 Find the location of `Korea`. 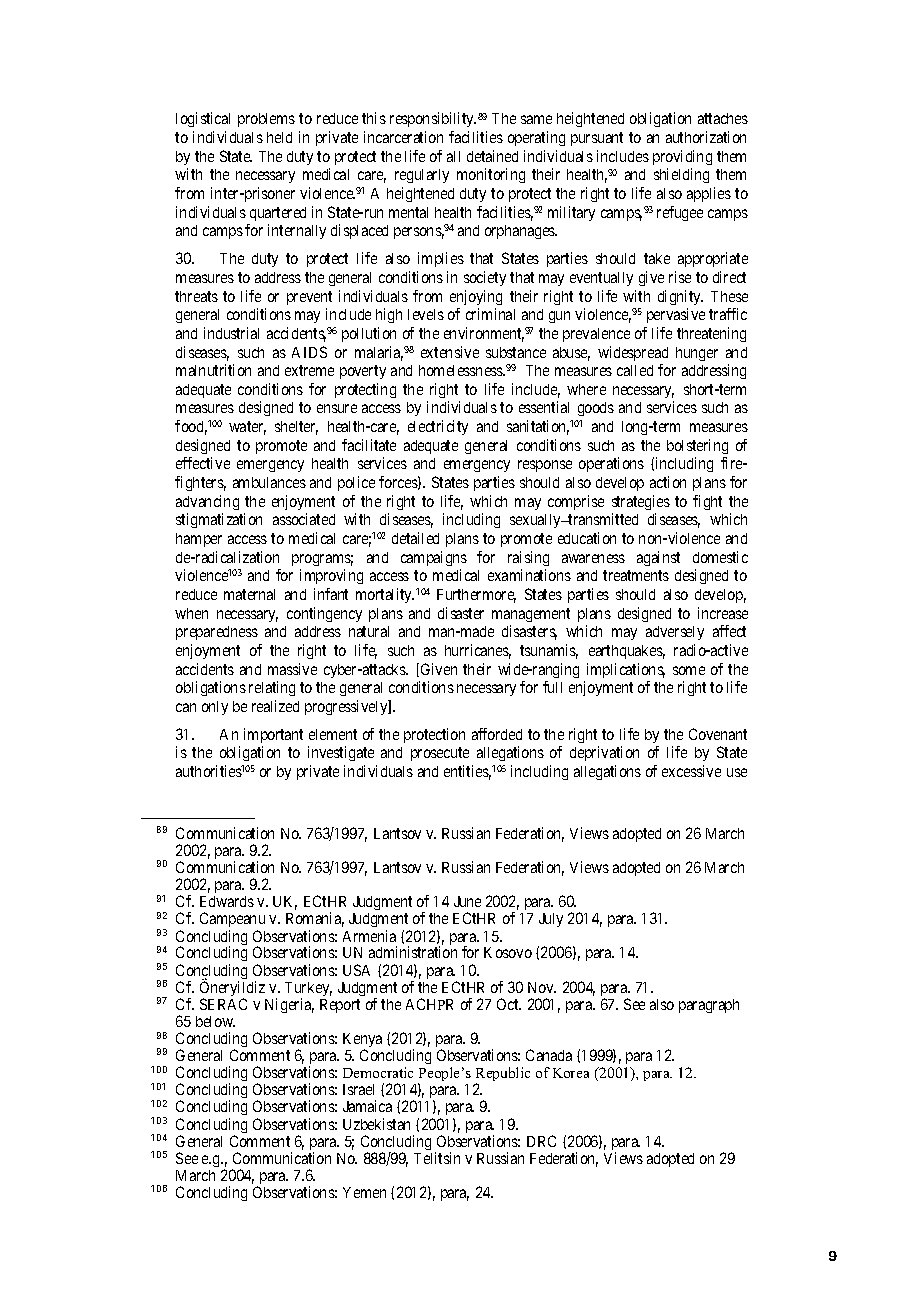

Korea is located at coordinates (571, 1073).
